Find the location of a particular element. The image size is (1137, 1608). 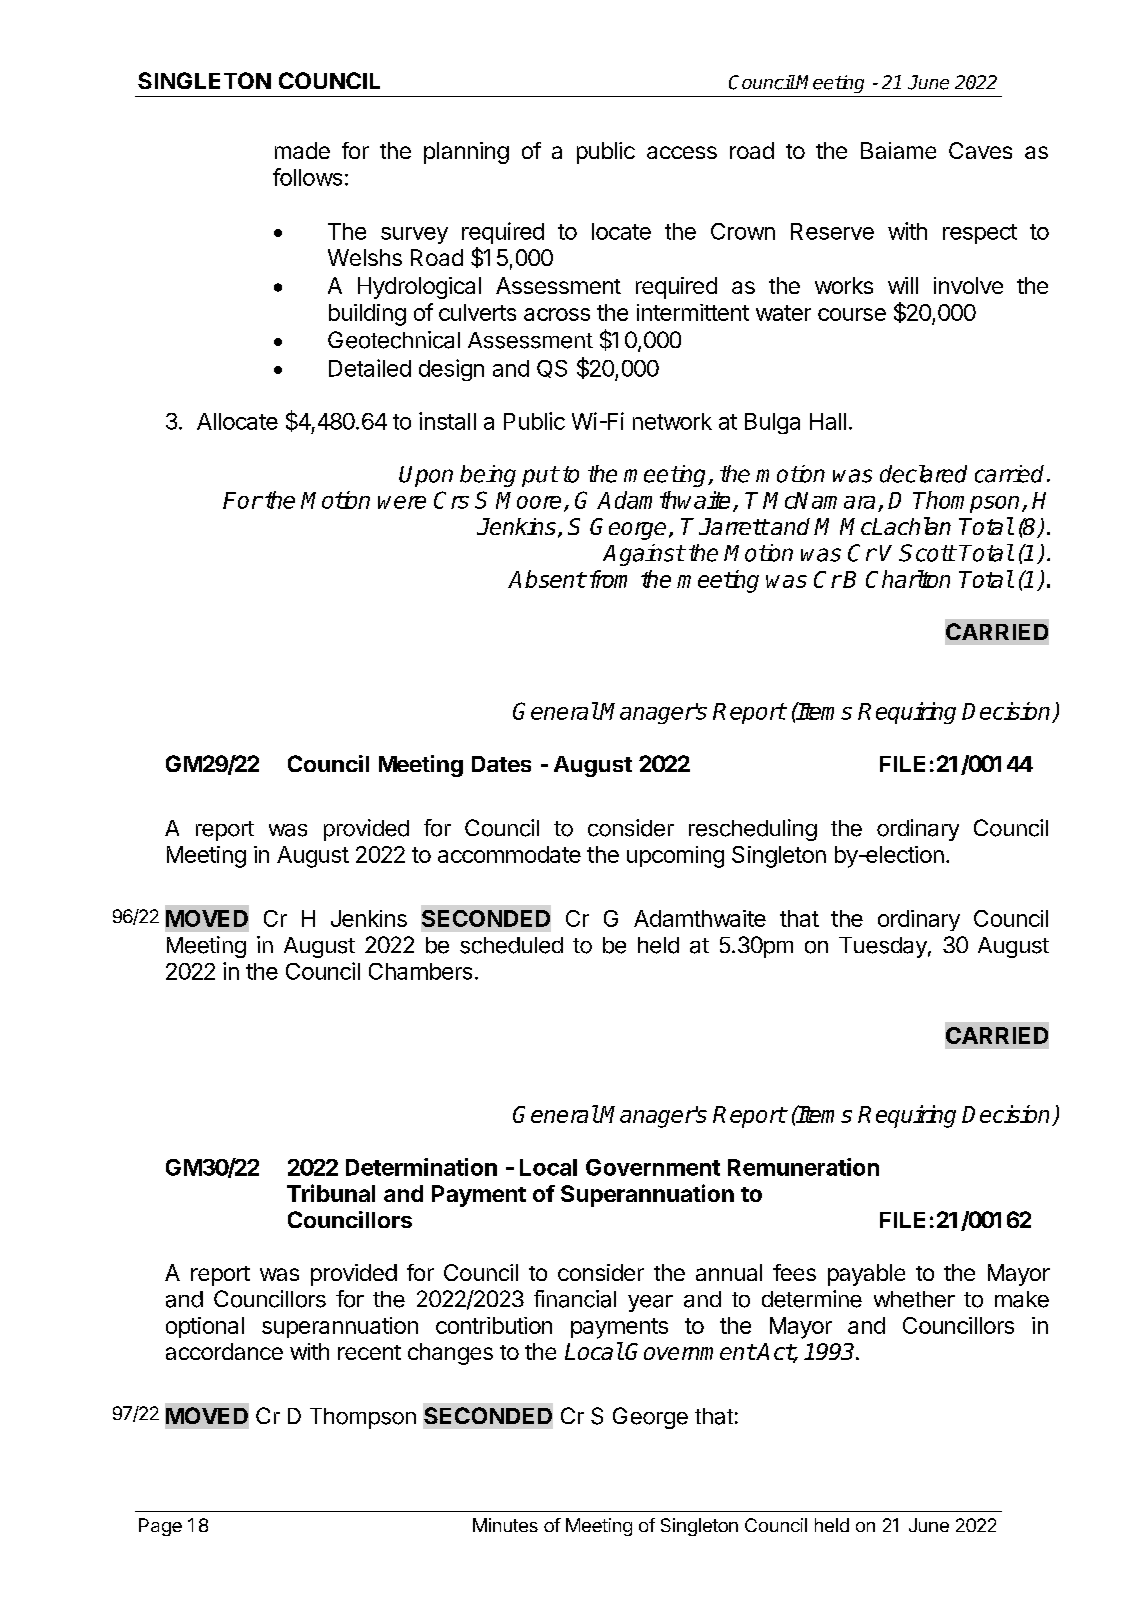

Determination is located at coordinates (421, 1167).
